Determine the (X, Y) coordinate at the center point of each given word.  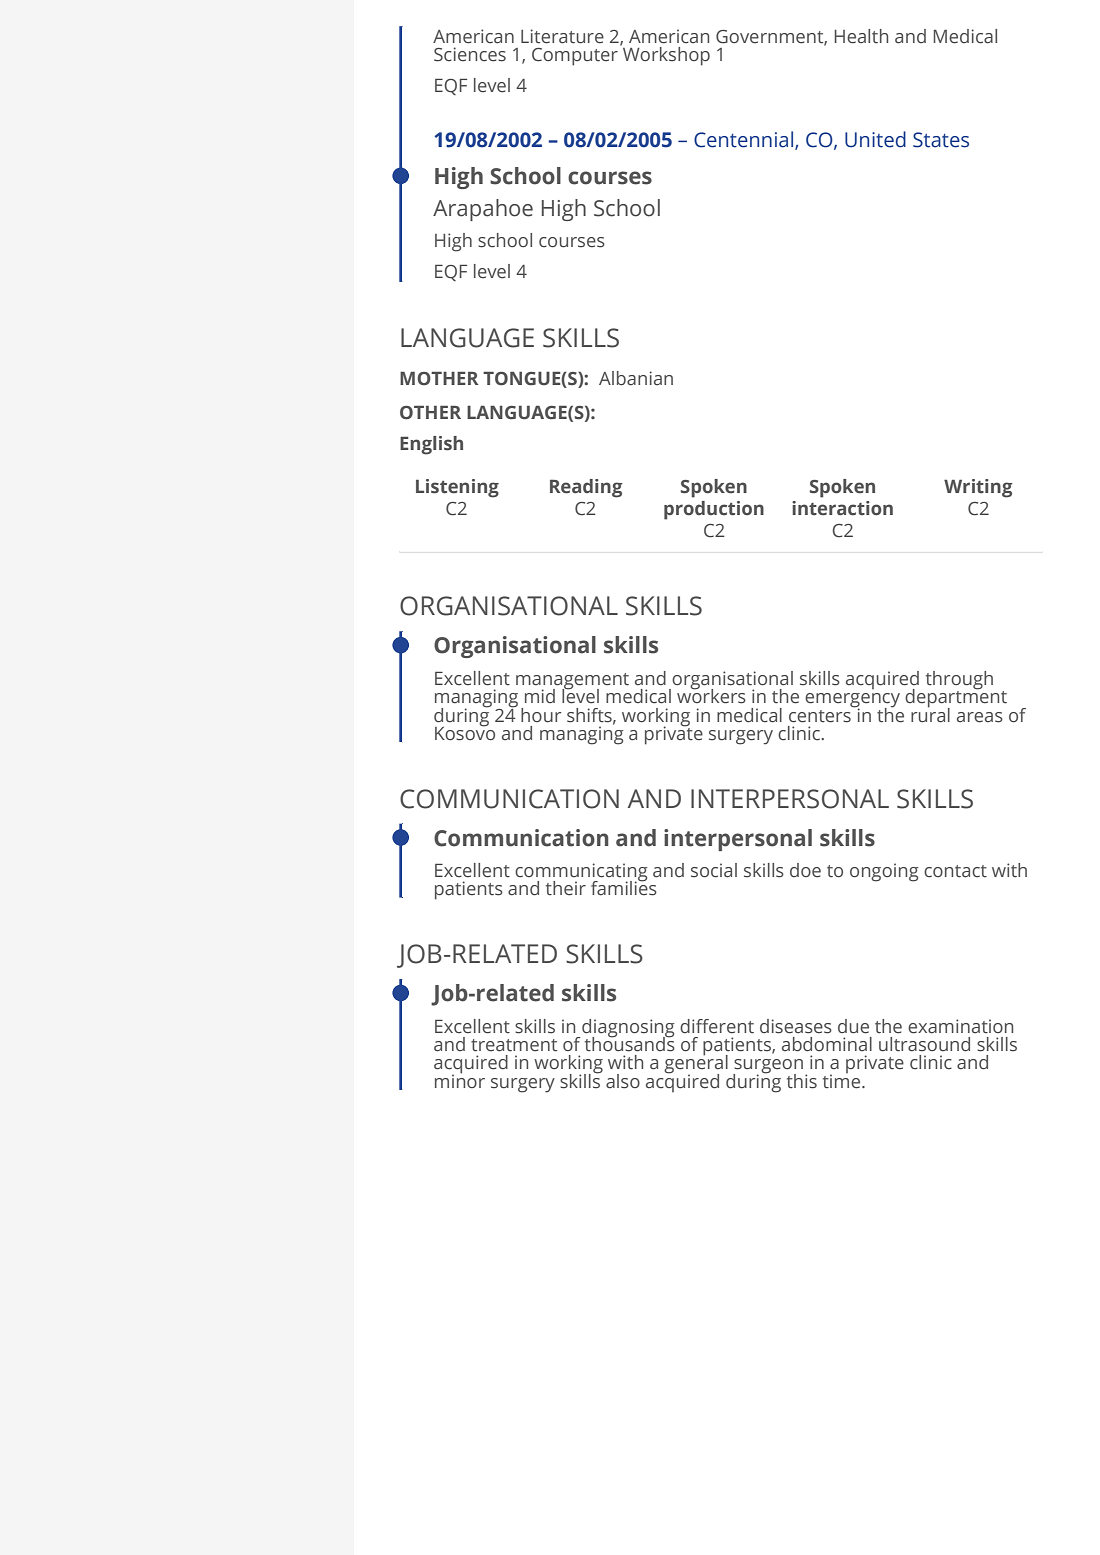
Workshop (665, 55)
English (431, 445)
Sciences (470, 54)
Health (861, 36)
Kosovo (465, 732)
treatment (514, 1045)
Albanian (636, 378)
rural (930, 714)
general (696, 1064)
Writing (978, 488)
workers (711, 695)
